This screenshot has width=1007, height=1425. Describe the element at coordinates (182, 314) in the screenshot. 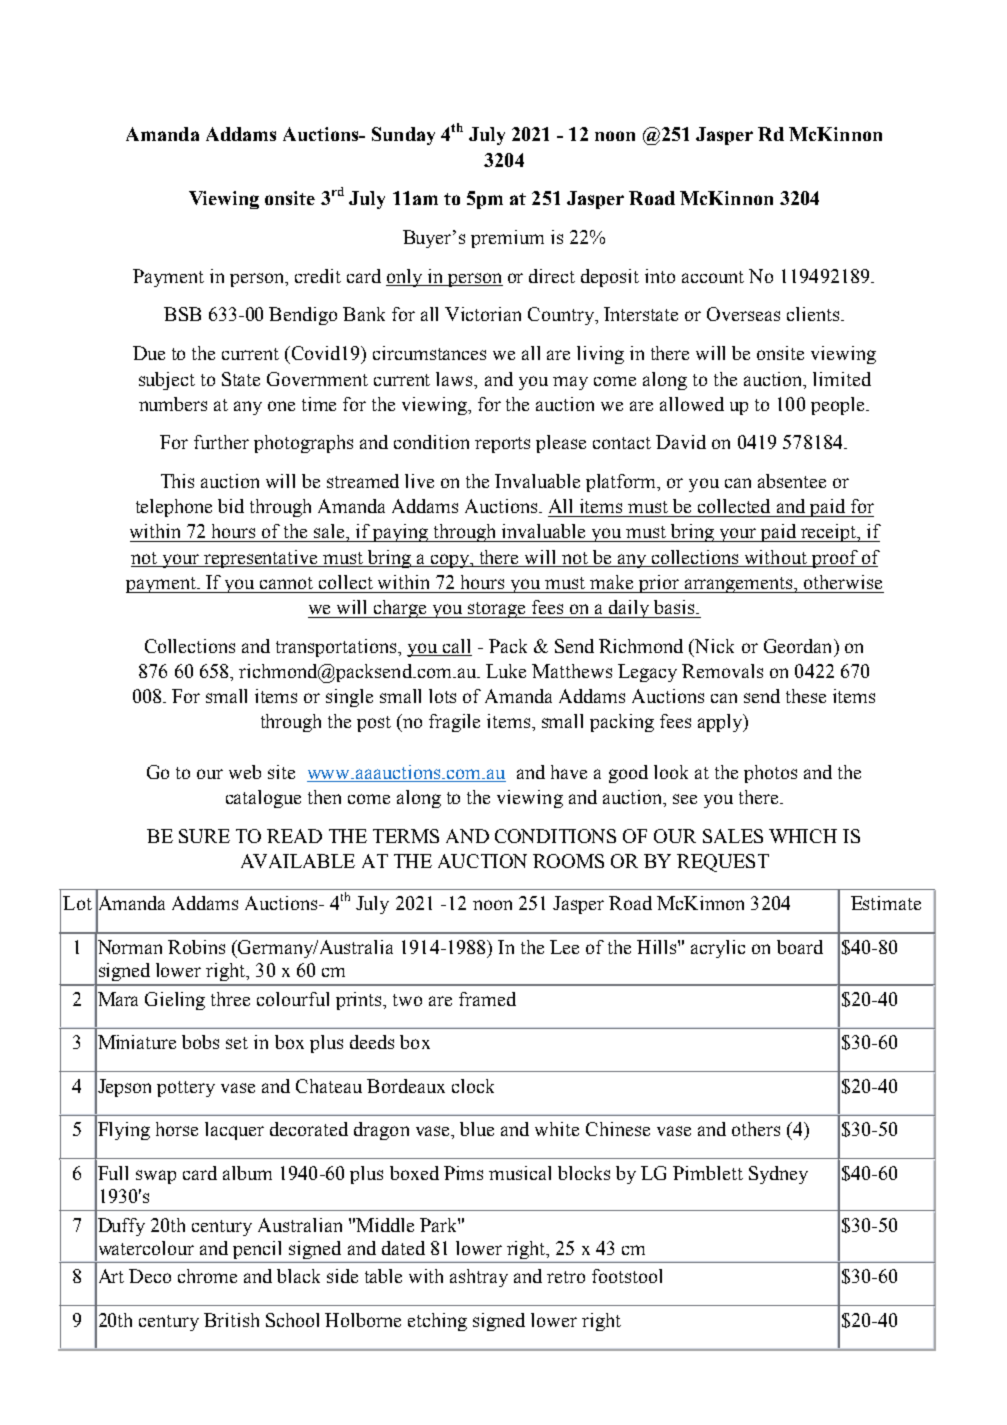

I see `BSB` at that location.
